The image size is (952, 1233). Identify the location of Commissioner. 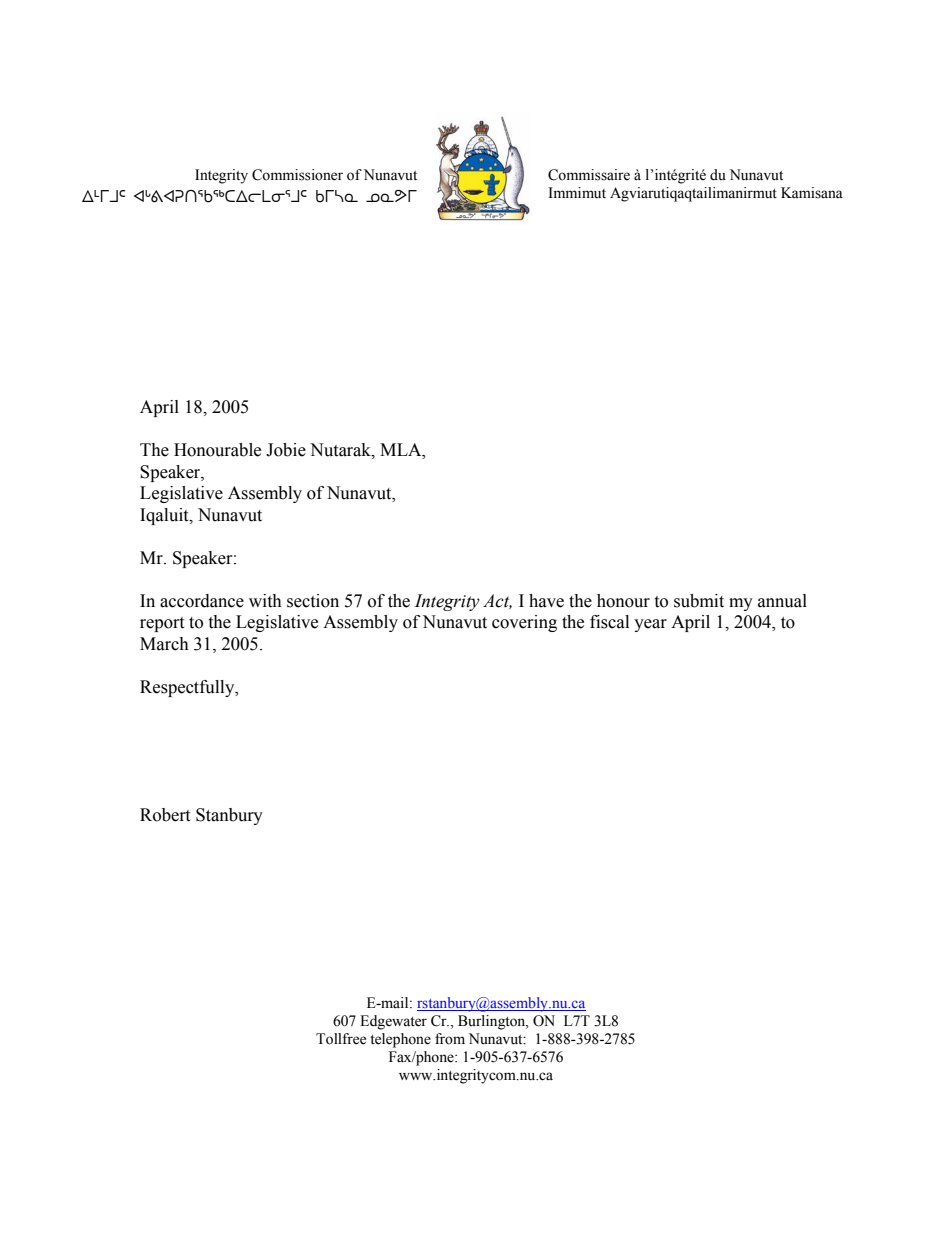
(297, 175).
